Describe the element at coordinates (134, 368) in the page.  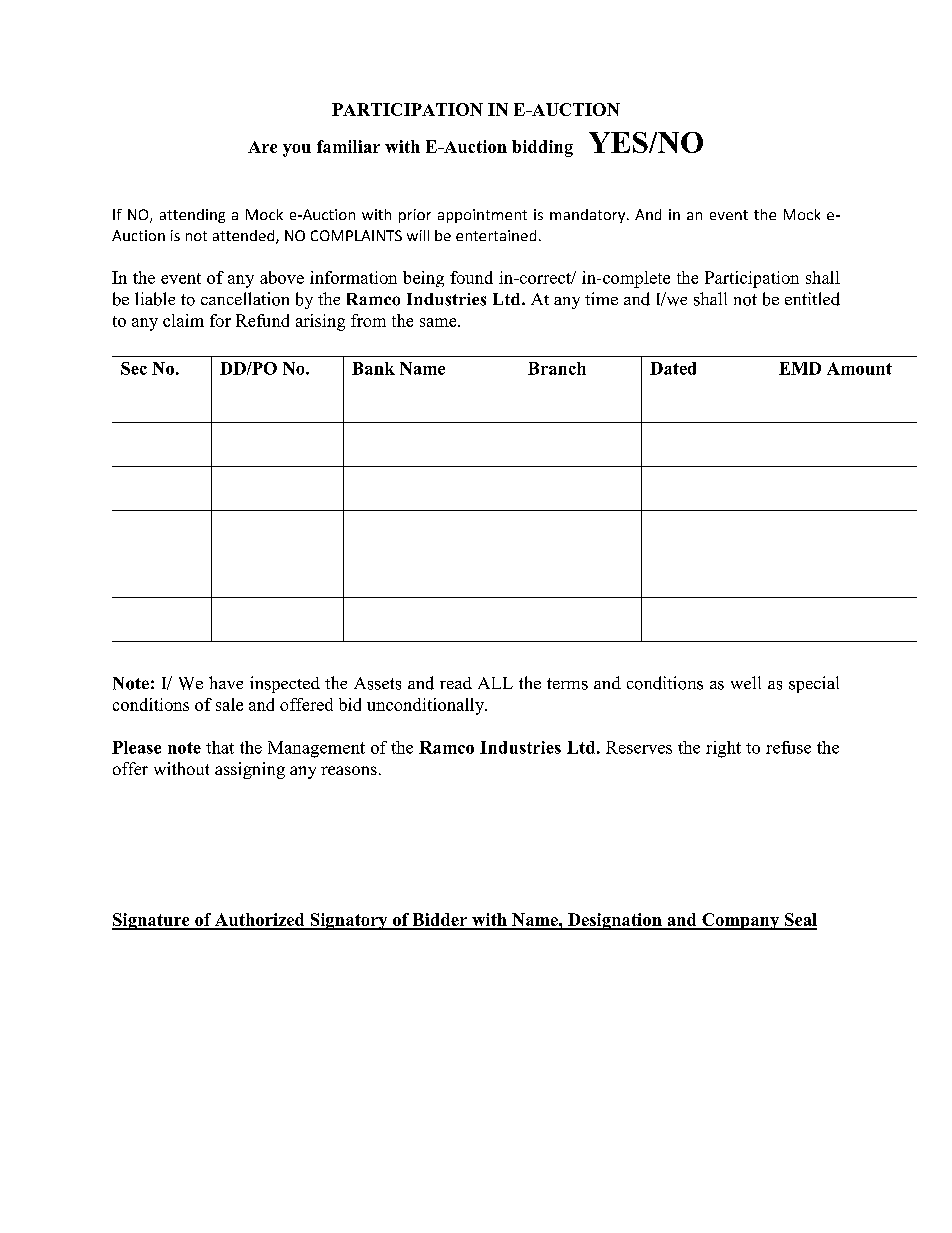
I see `Sec` at that location.
